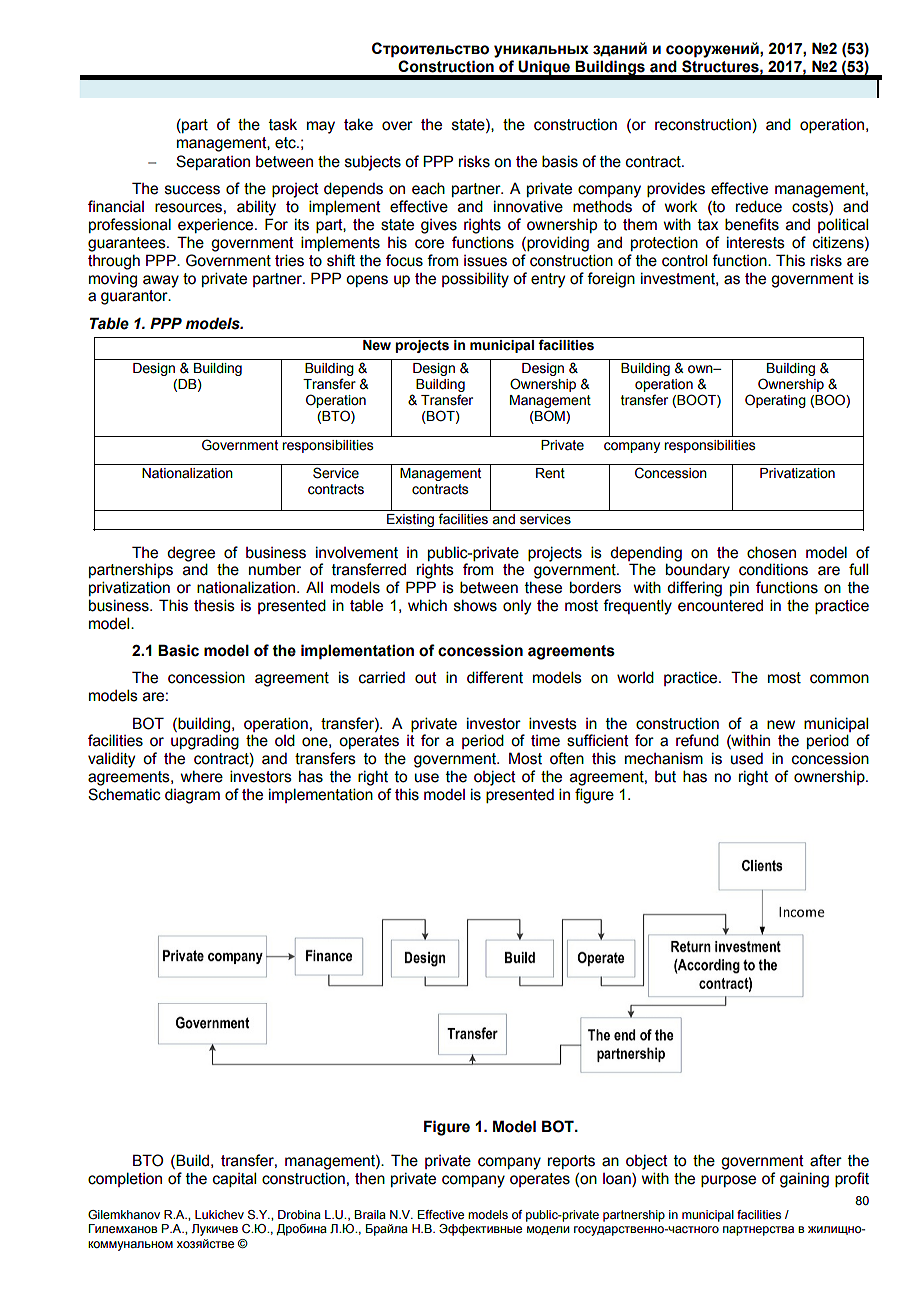 The width and height of the page is (924, 1308). I want to click on diagram, so click(192, 796).
